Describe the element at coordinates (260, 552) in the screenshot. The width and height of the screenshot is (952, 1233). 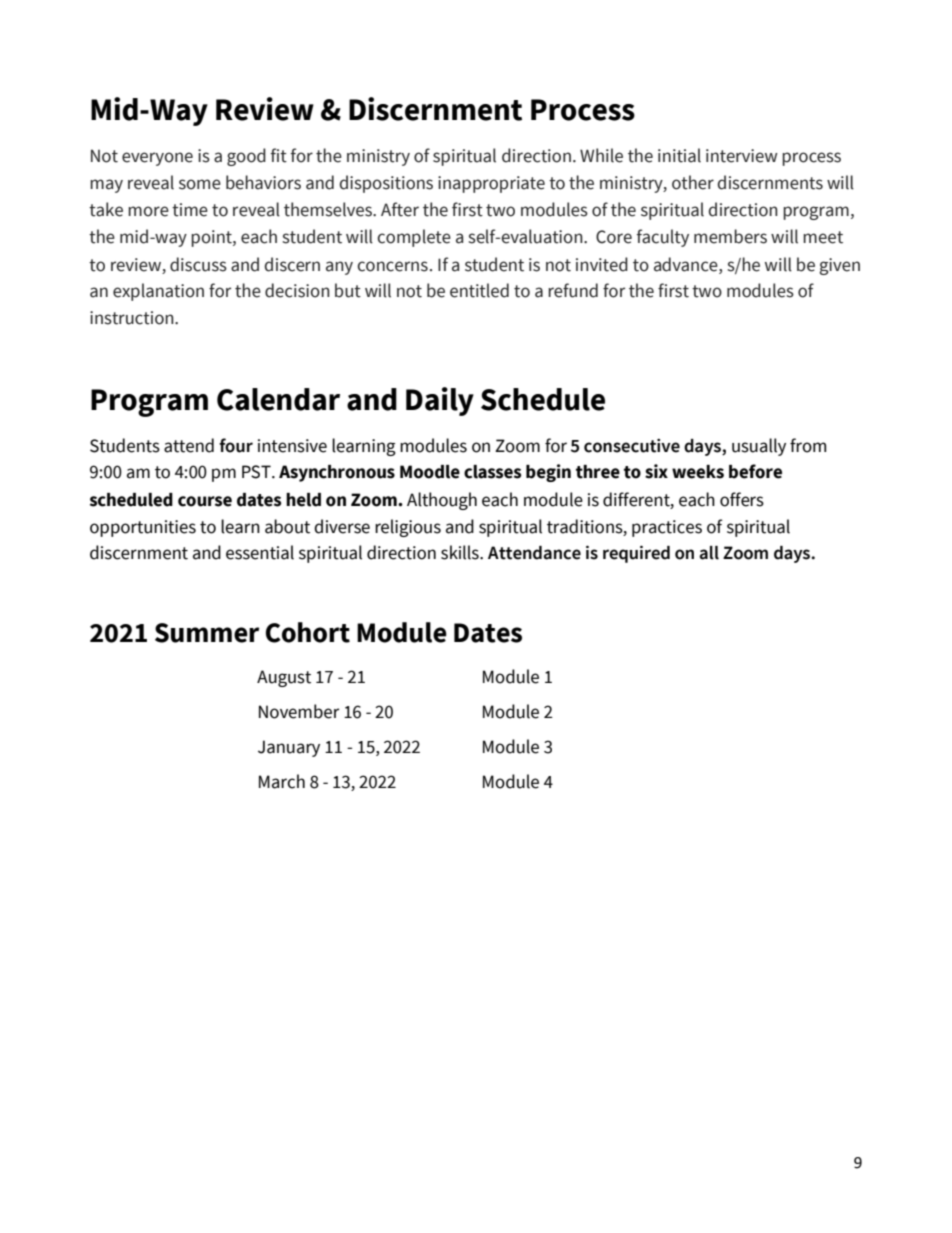
I see `essential` at that location.
